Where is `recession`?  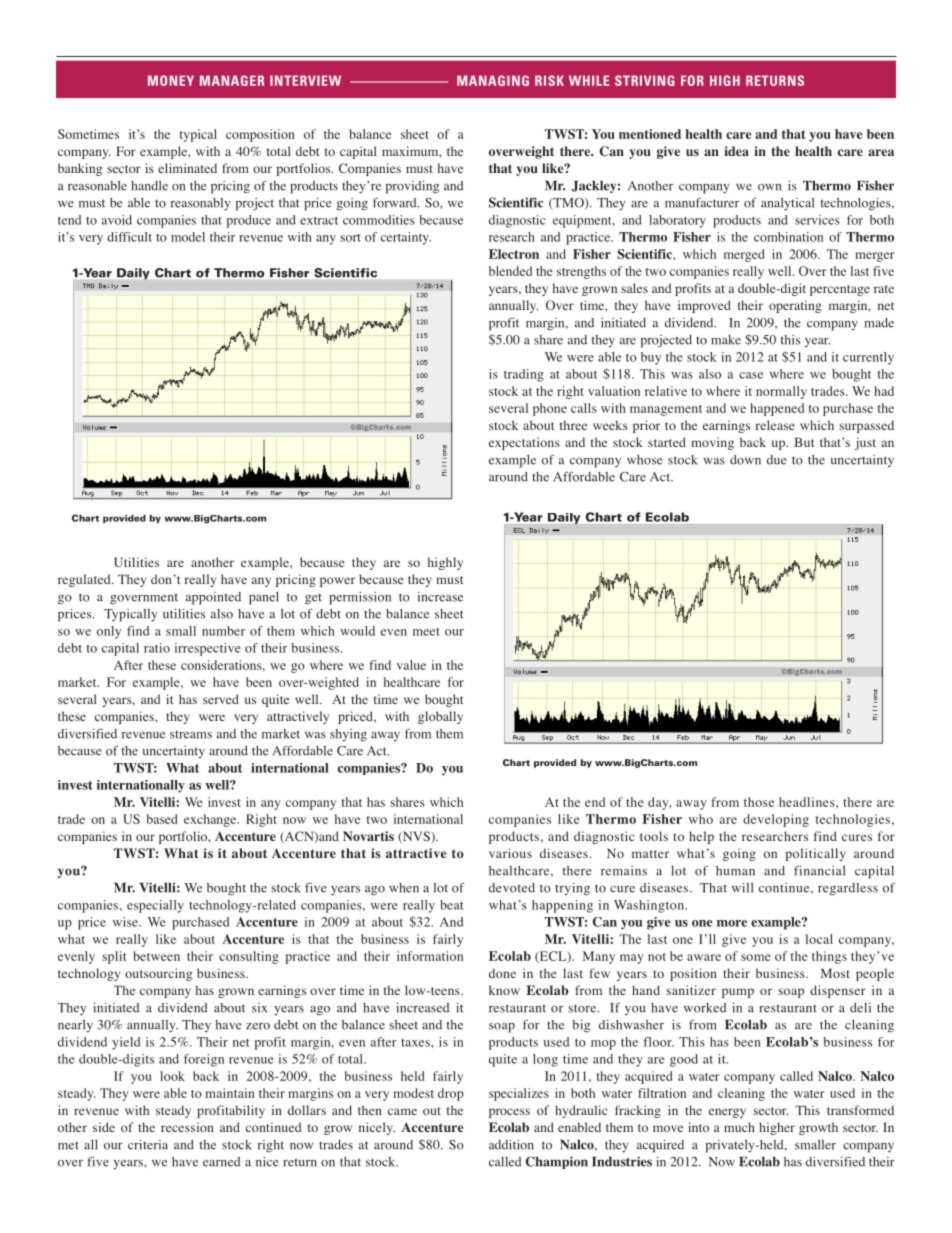
recession is located at coordinates (187, 1127).
